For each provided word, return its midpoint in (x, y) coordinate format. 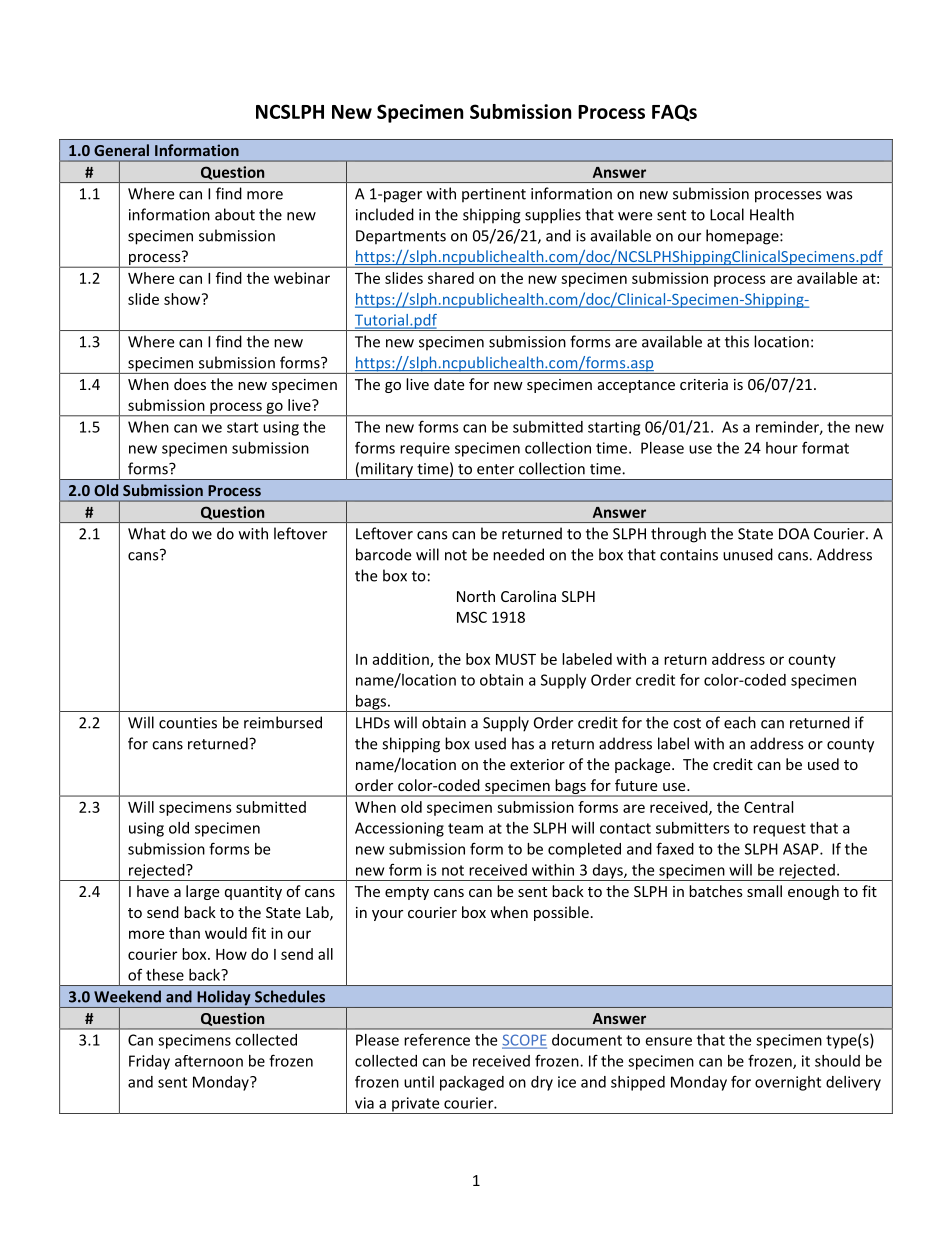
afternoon (209, 1061)
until (419, 1082)
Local (727, 214)
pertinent (494, 195)
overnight (788, 1083)
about (235, 214)
